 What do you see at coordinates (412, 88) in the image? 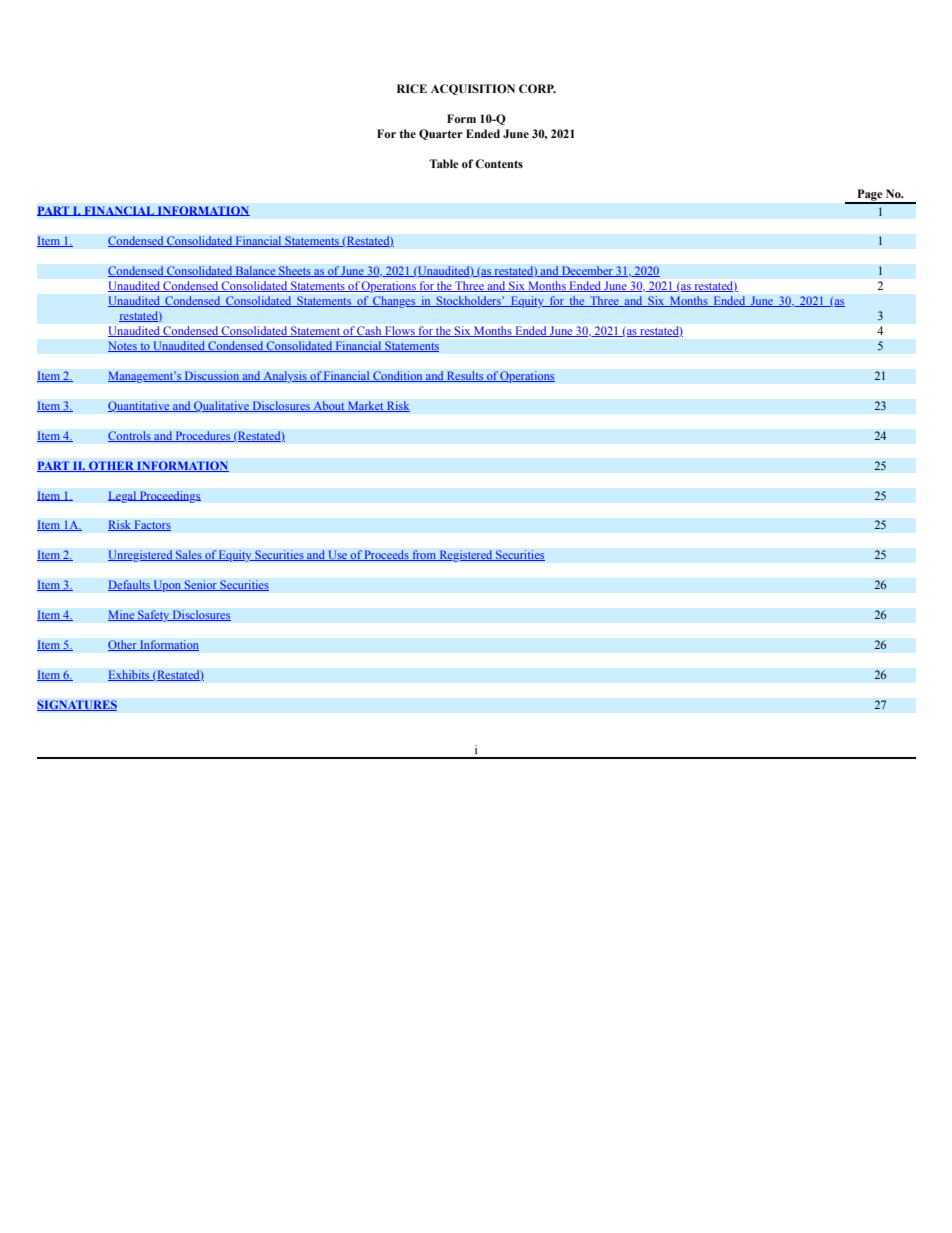
I see `RICE` at bounding box center [412, 88].
